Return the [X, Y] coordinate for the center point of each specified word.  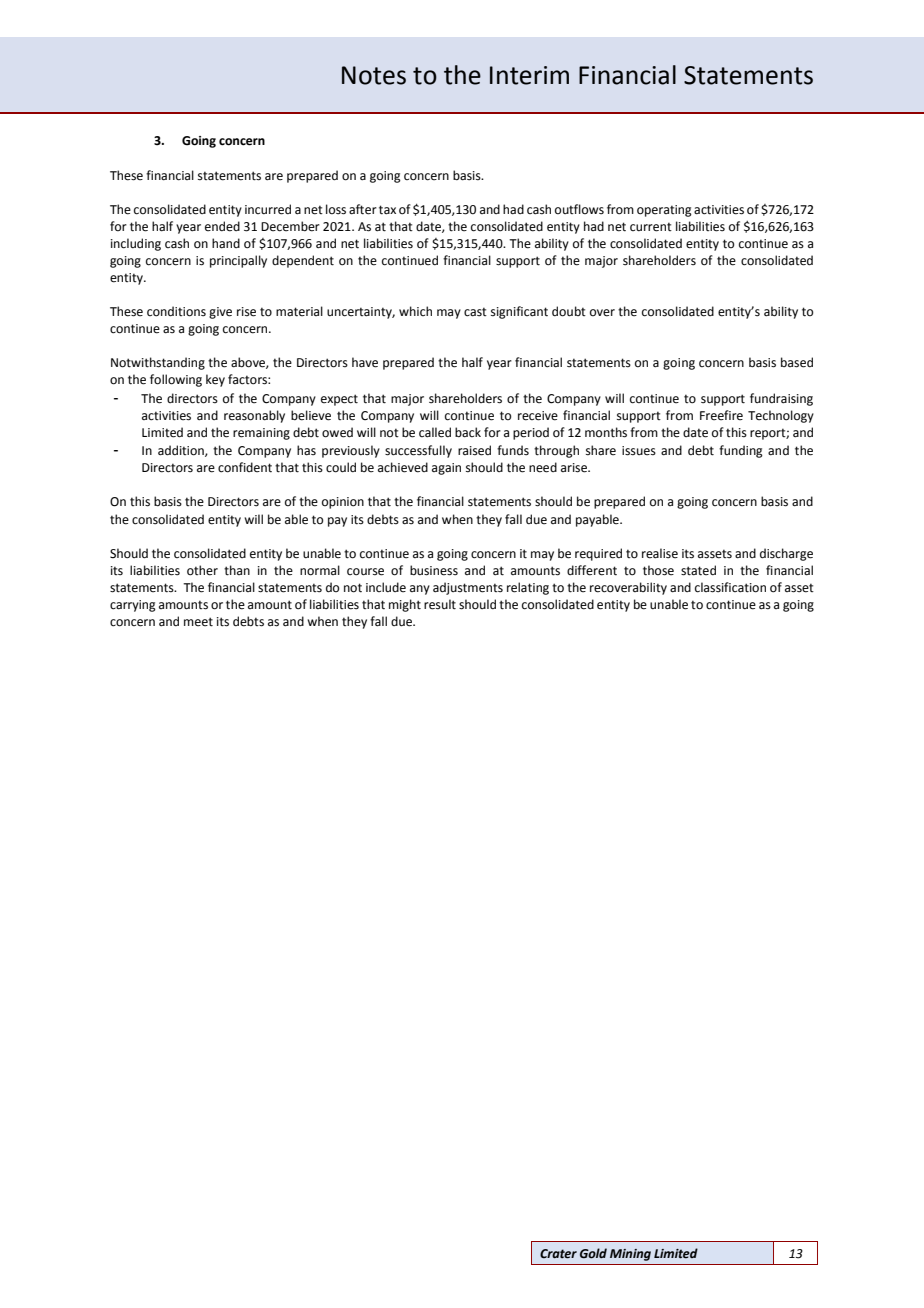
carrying [133, 606]
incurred [268, 209]
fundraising [781, 399]
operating [664, 211]
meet [198, 622]
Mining [630, 1255]
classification [730, 587]
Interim [529, 75]
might [405, 605]
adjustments [468, 588]
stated [698, 570]
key [215, 380]
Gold [593, 1253]
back [468, 432]
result [440, 604]
